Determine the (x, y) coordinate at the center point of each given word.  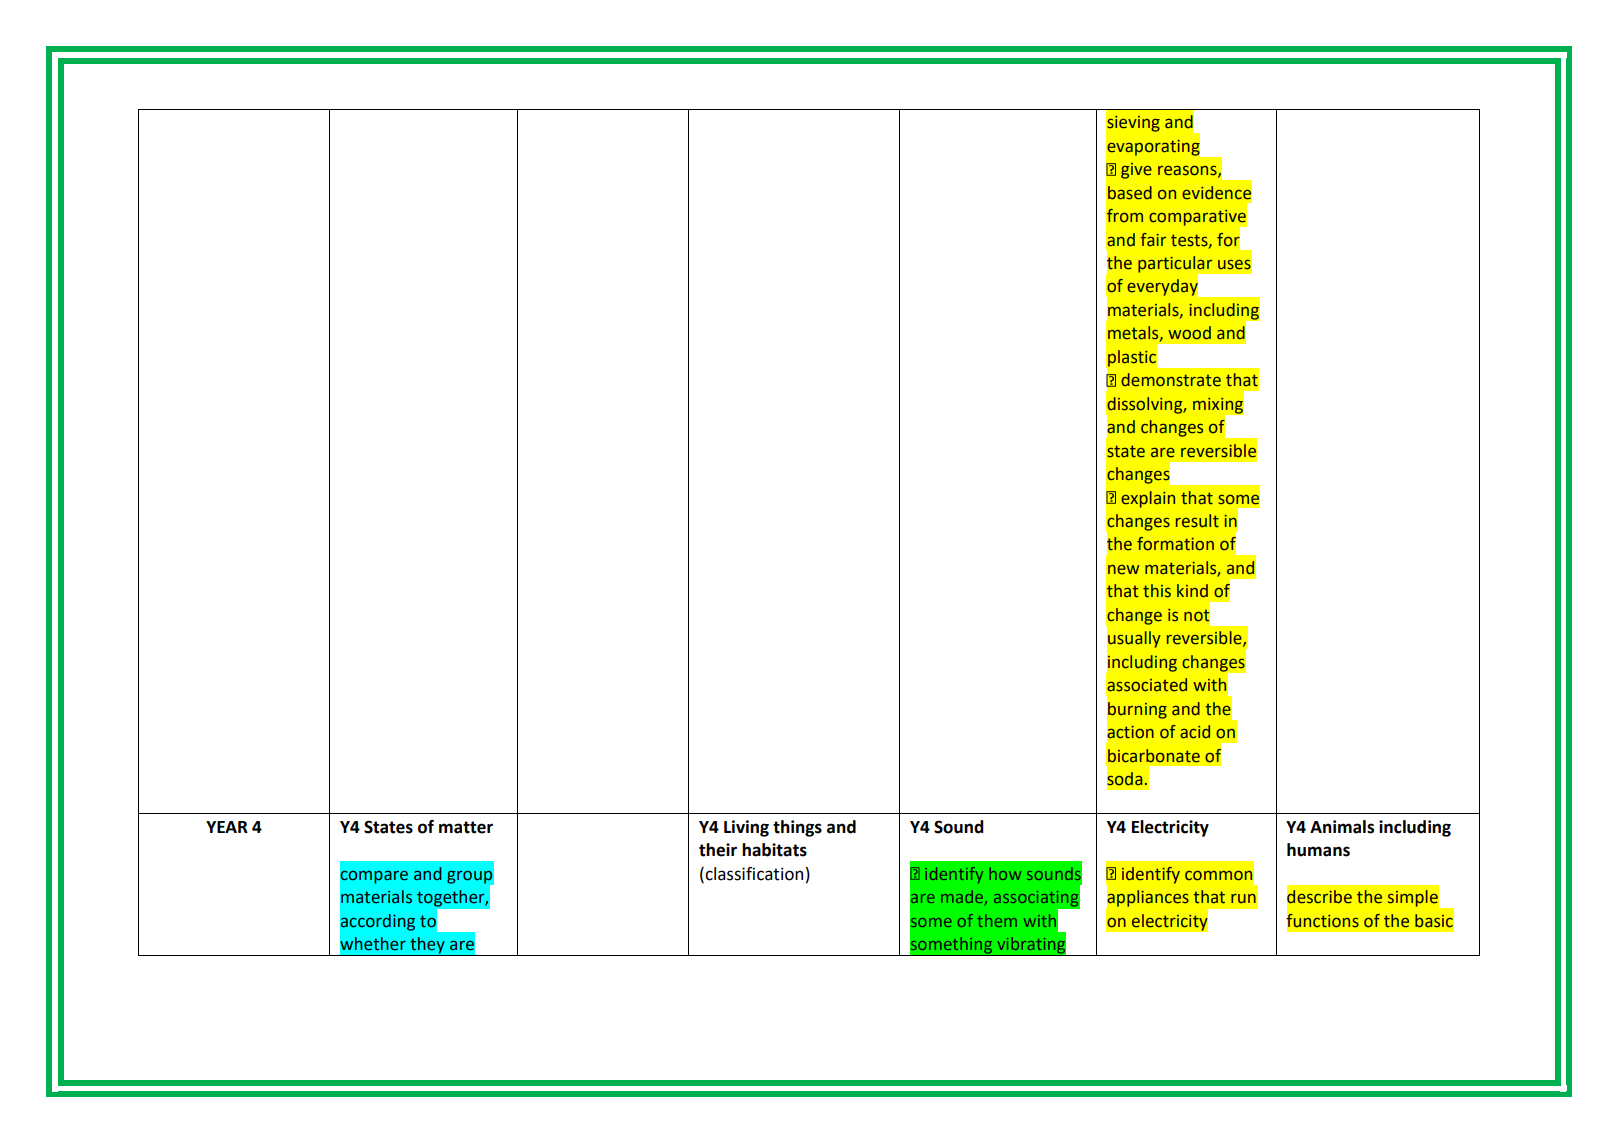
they (427, 946)
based (1130, 193)
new (1124, 570)
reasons (1188, 172)
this (1157, 591)
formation (1175, 544)
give (1136, 171)
